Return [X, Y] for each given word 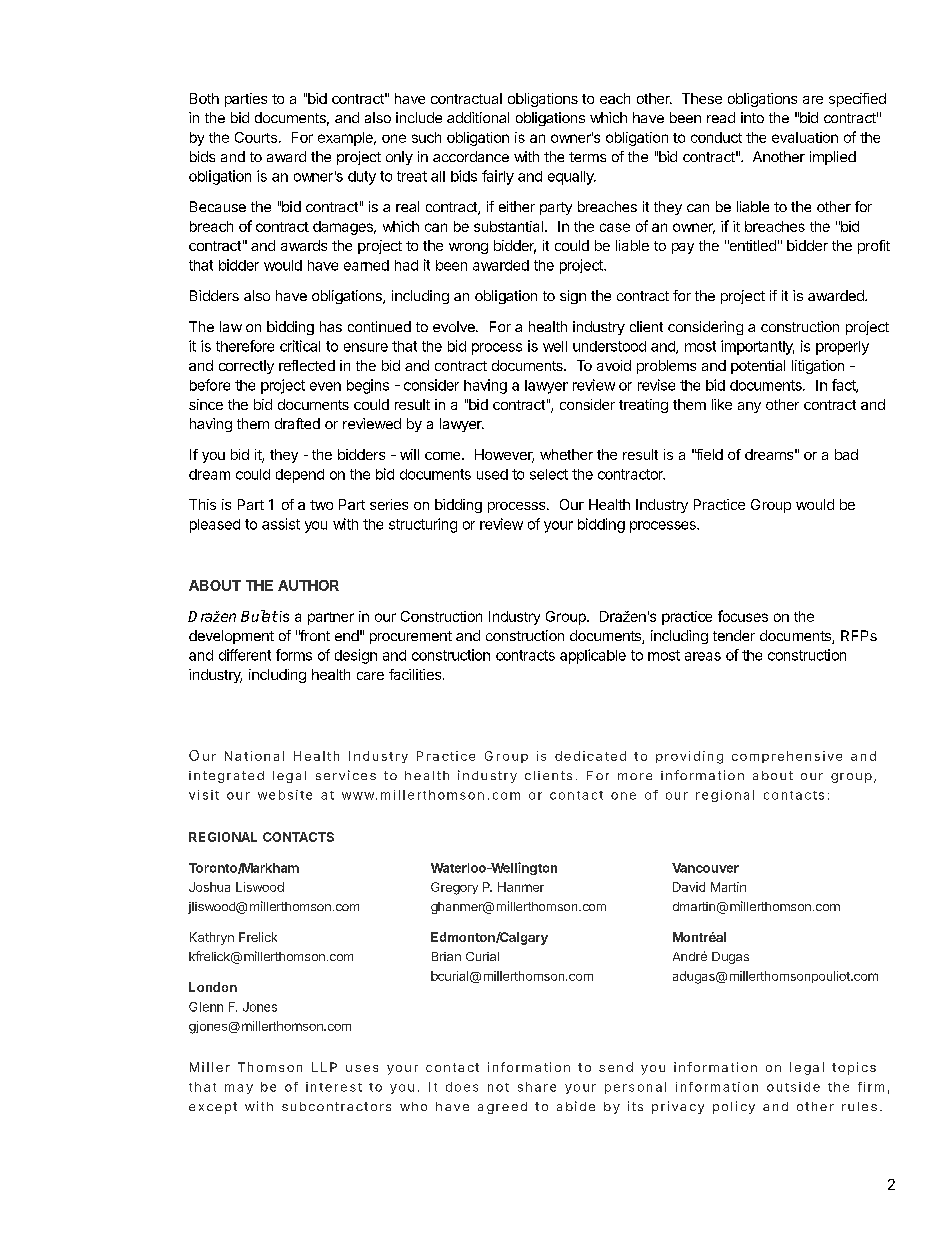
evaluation [805, 137]
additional [478, 117]
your [558, 527]
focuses [743, 616]
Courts [256, 137]
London [213, 987]
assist [281, 524]
